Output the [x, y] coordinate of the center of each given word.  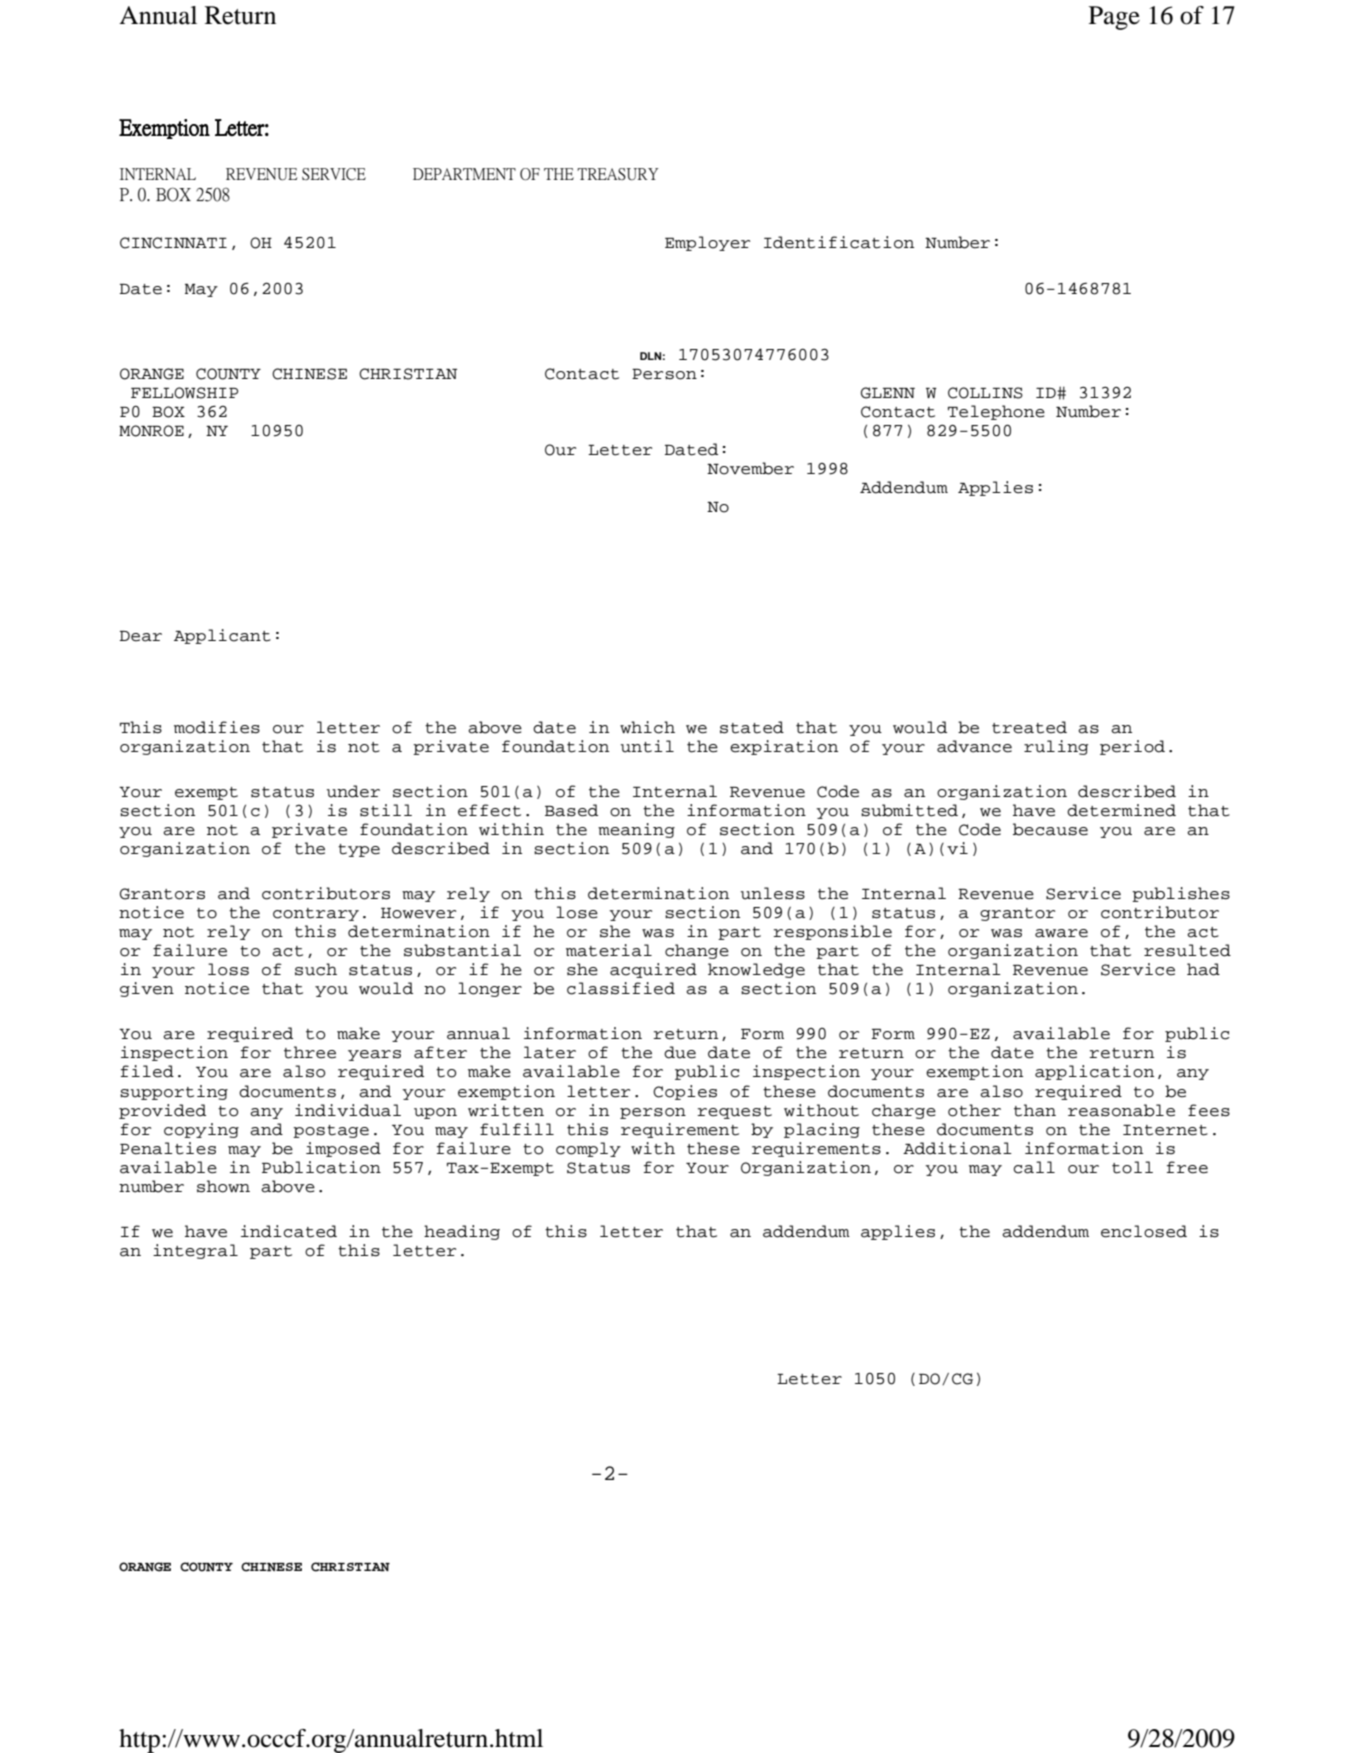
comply [588, 1149]
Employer [707, 243]
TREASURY [618, 174]
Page [1114, 18]
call [1034, 1167]
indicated [289, 1231]
